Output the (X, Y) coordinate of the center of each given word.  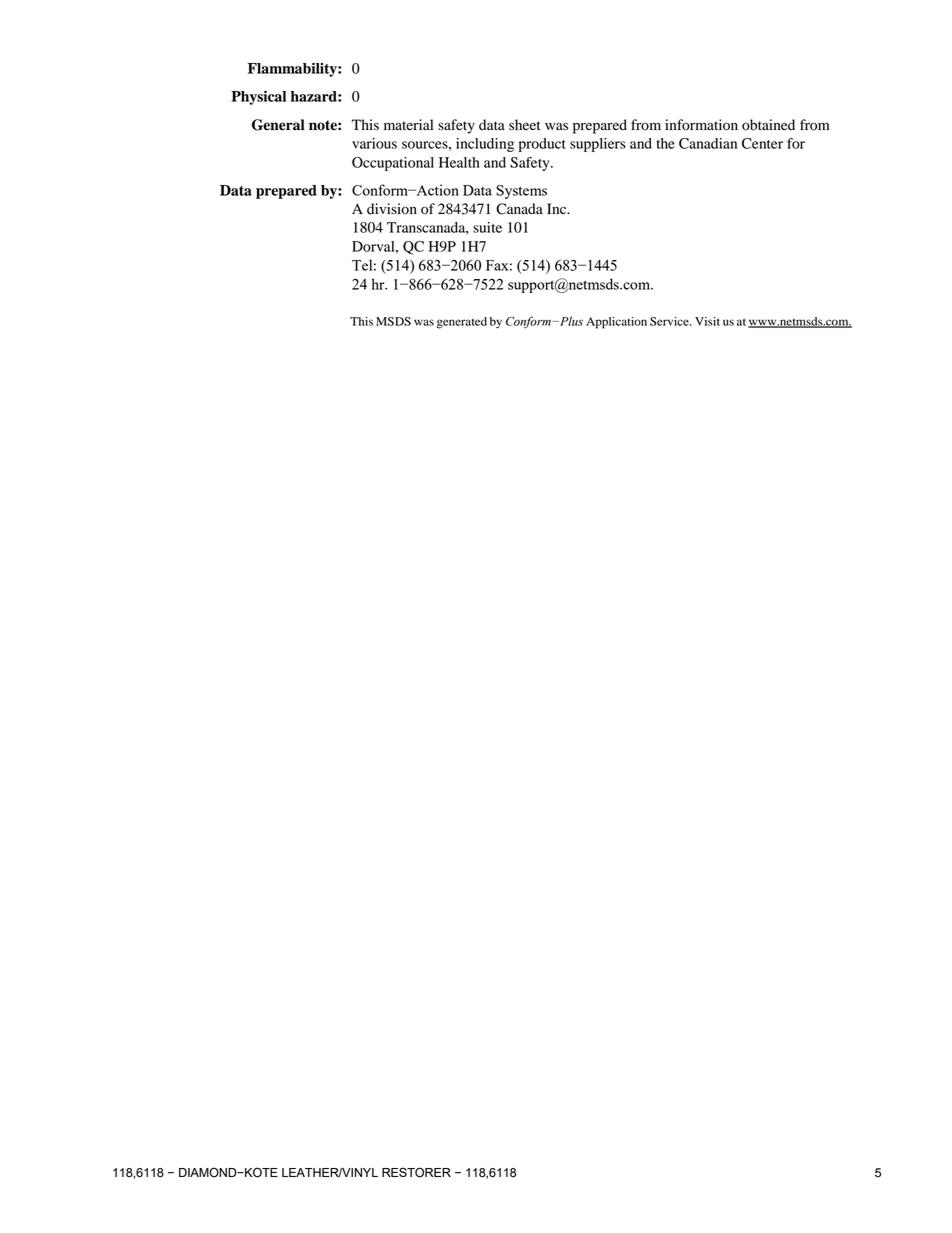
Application (616, 323)
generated (462, 323)
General (278, 125)
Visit (707, 321)
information (701, 125)
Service (670, 321)
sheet (525, 124)
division (392, 209)
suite (487, 227)
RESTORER (416, 1172)
